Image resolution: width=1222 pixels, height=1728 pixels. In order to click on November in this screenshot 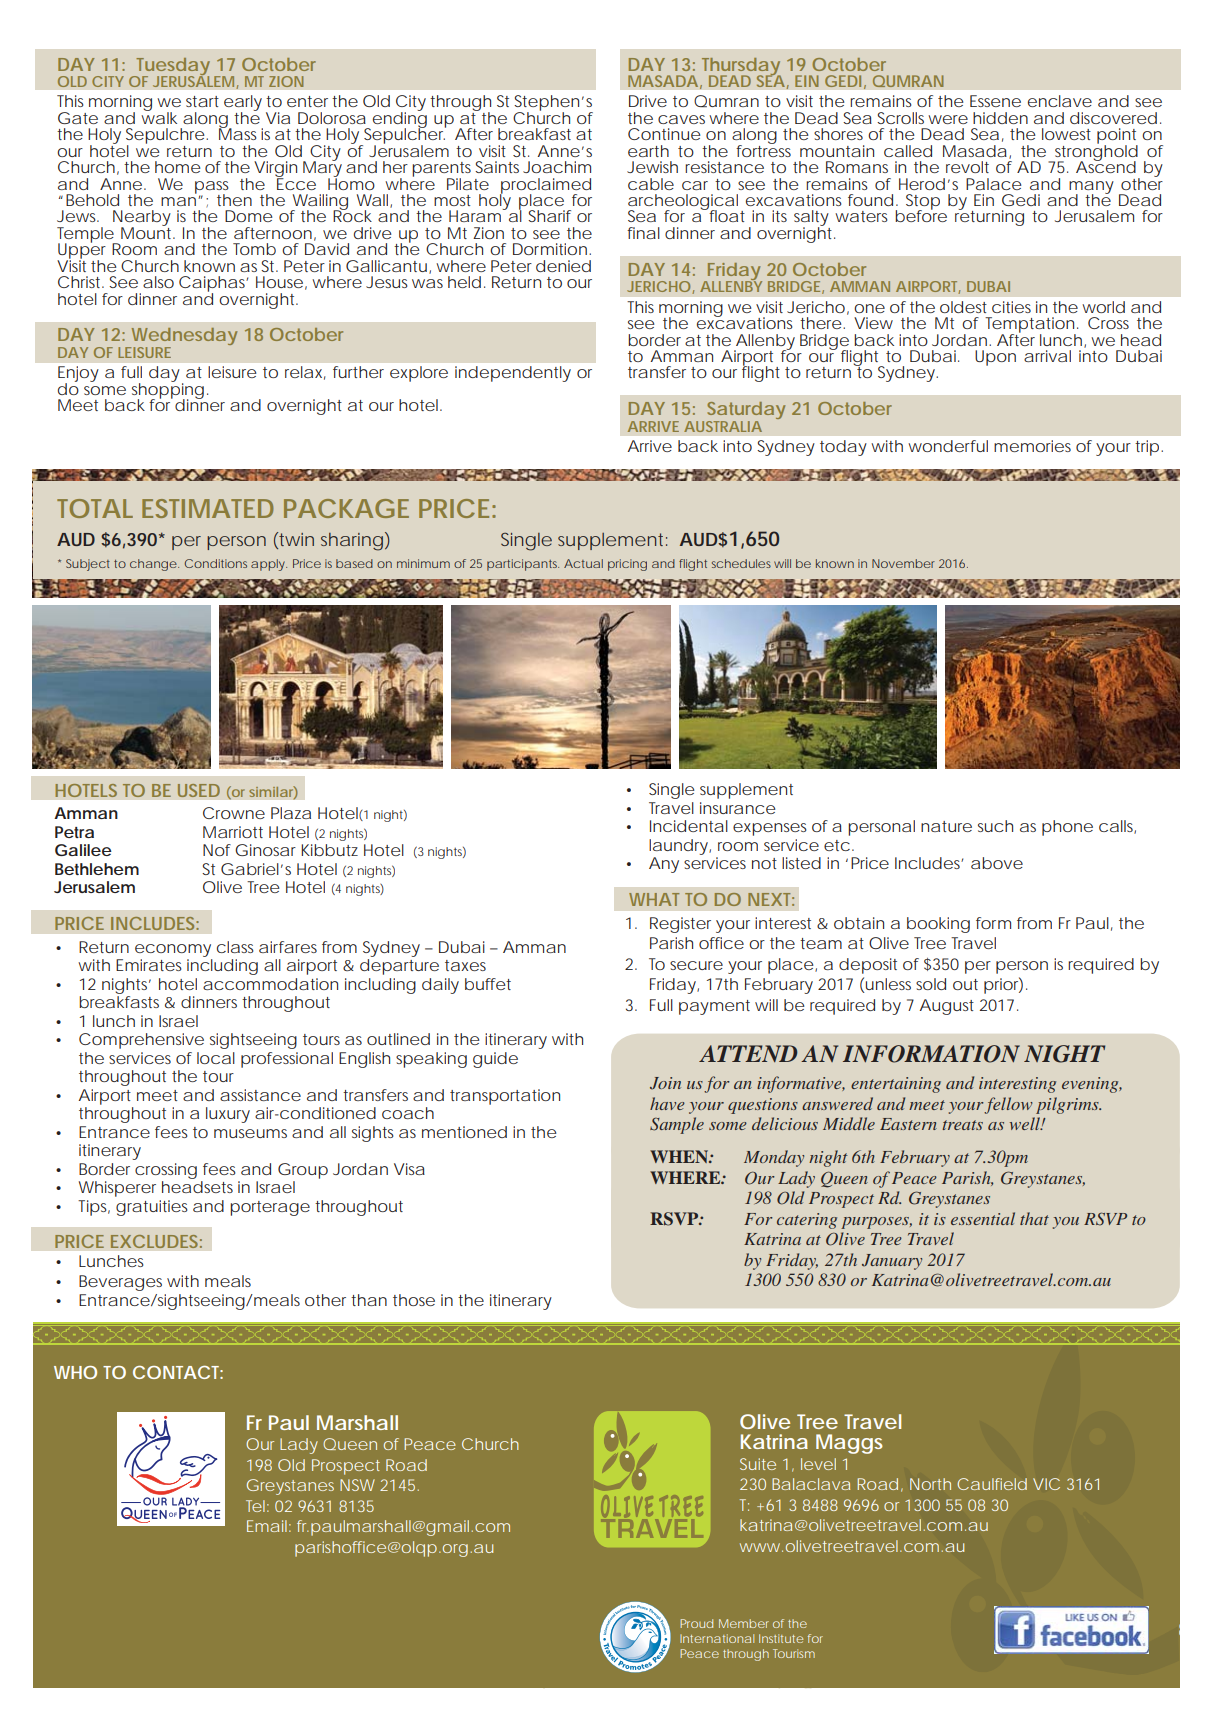, I will do `click(903, 563)`.
